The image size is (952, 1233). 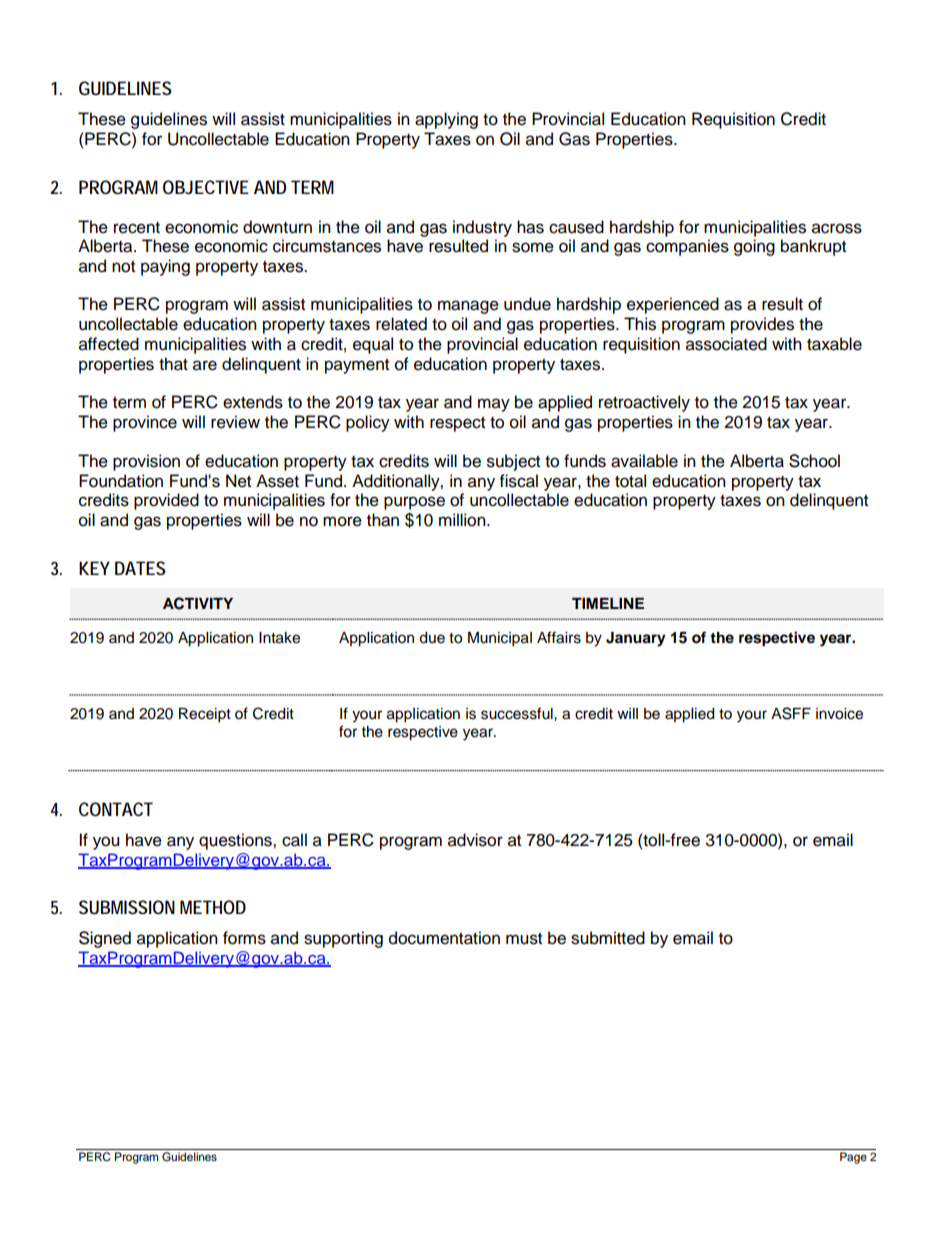 What do you see at coordinates (206, 187) in the document?
I see `OBJECTIVE` at bounding box center [206, 187].
